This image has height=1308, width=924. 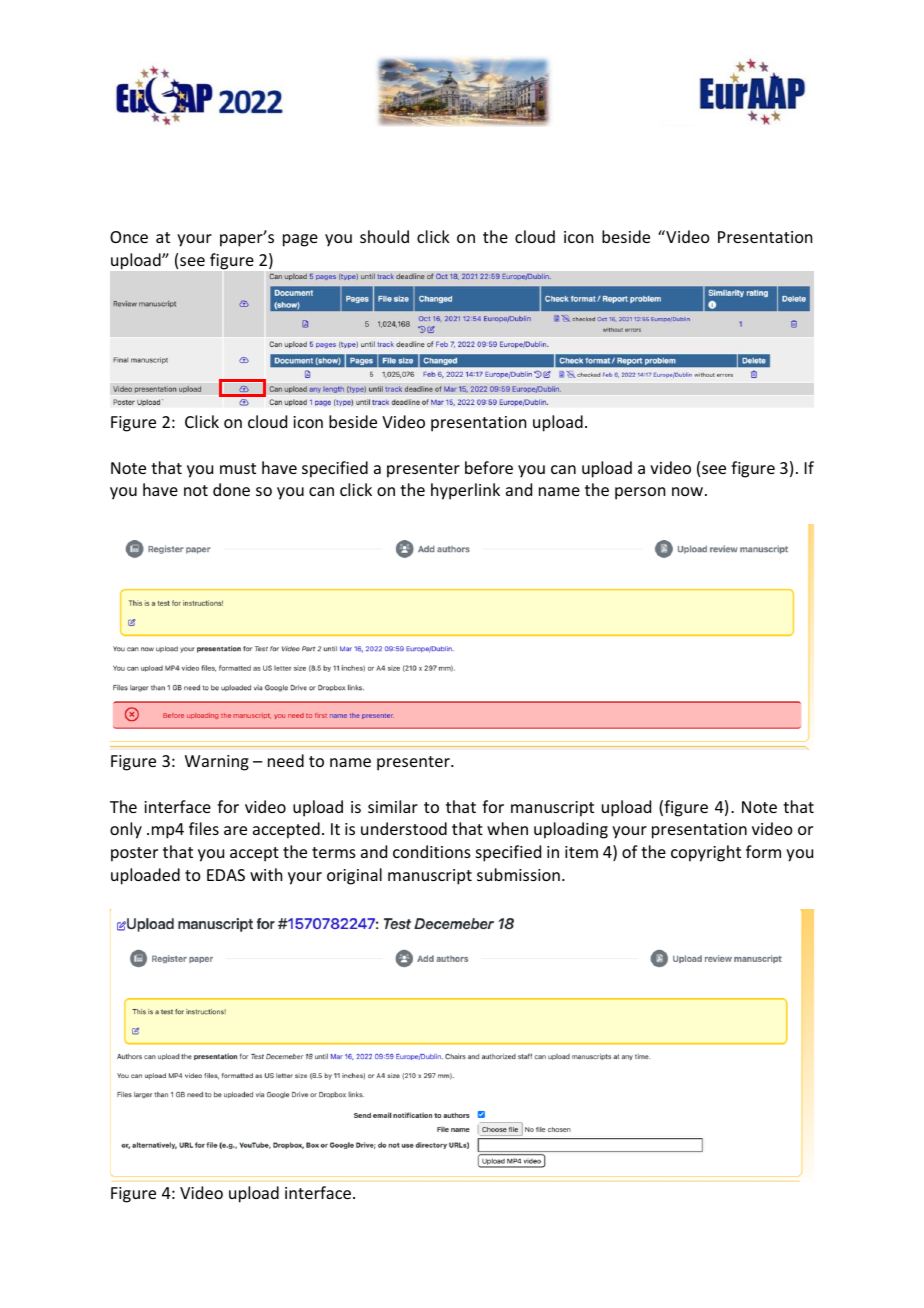 I want to click on copyright, so click(x=706, y=853).
